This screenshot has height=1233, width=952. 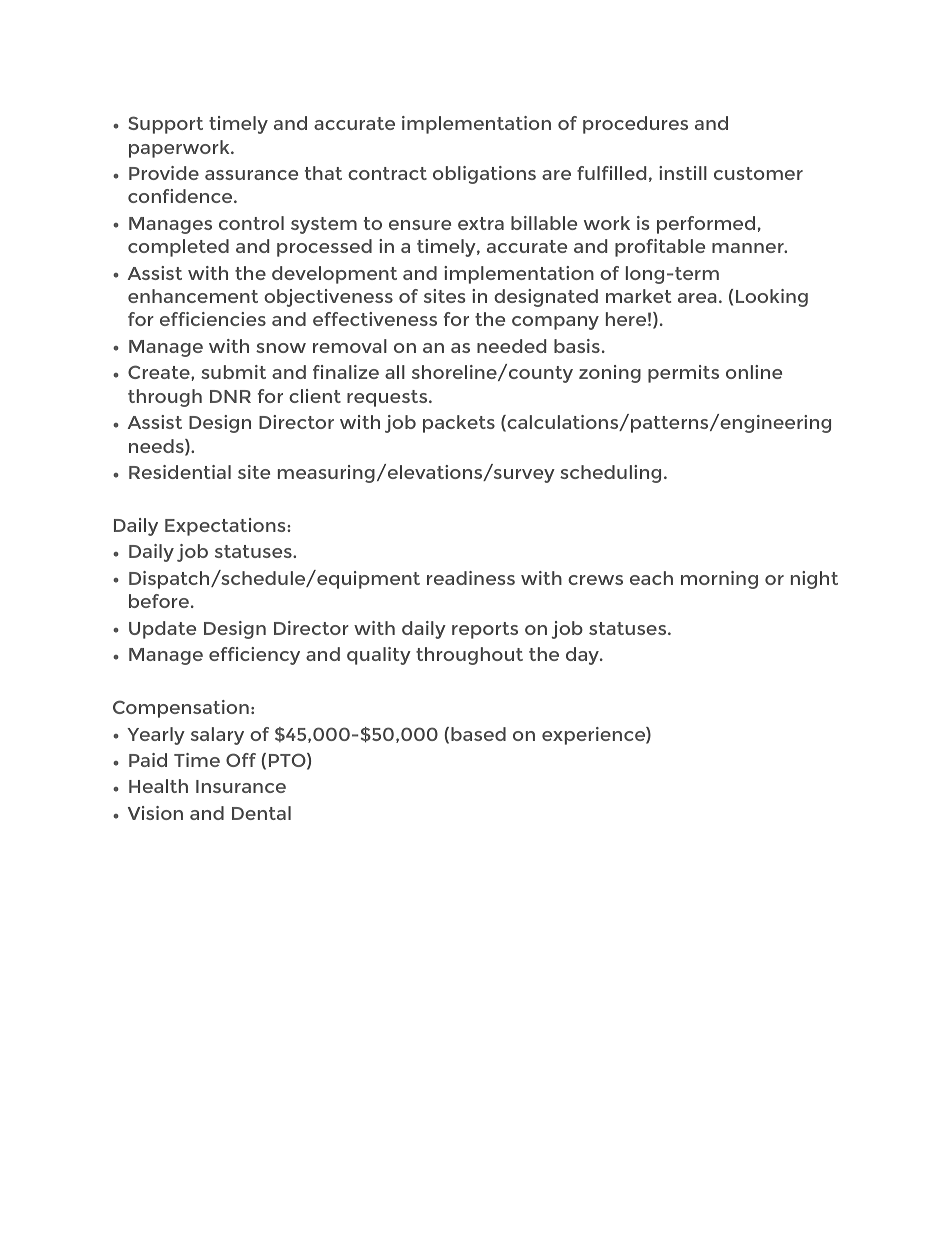 What do you see at coordinates (251, 175) in the screenshot?
I see `assurance` at bounding box center [251, 175].
